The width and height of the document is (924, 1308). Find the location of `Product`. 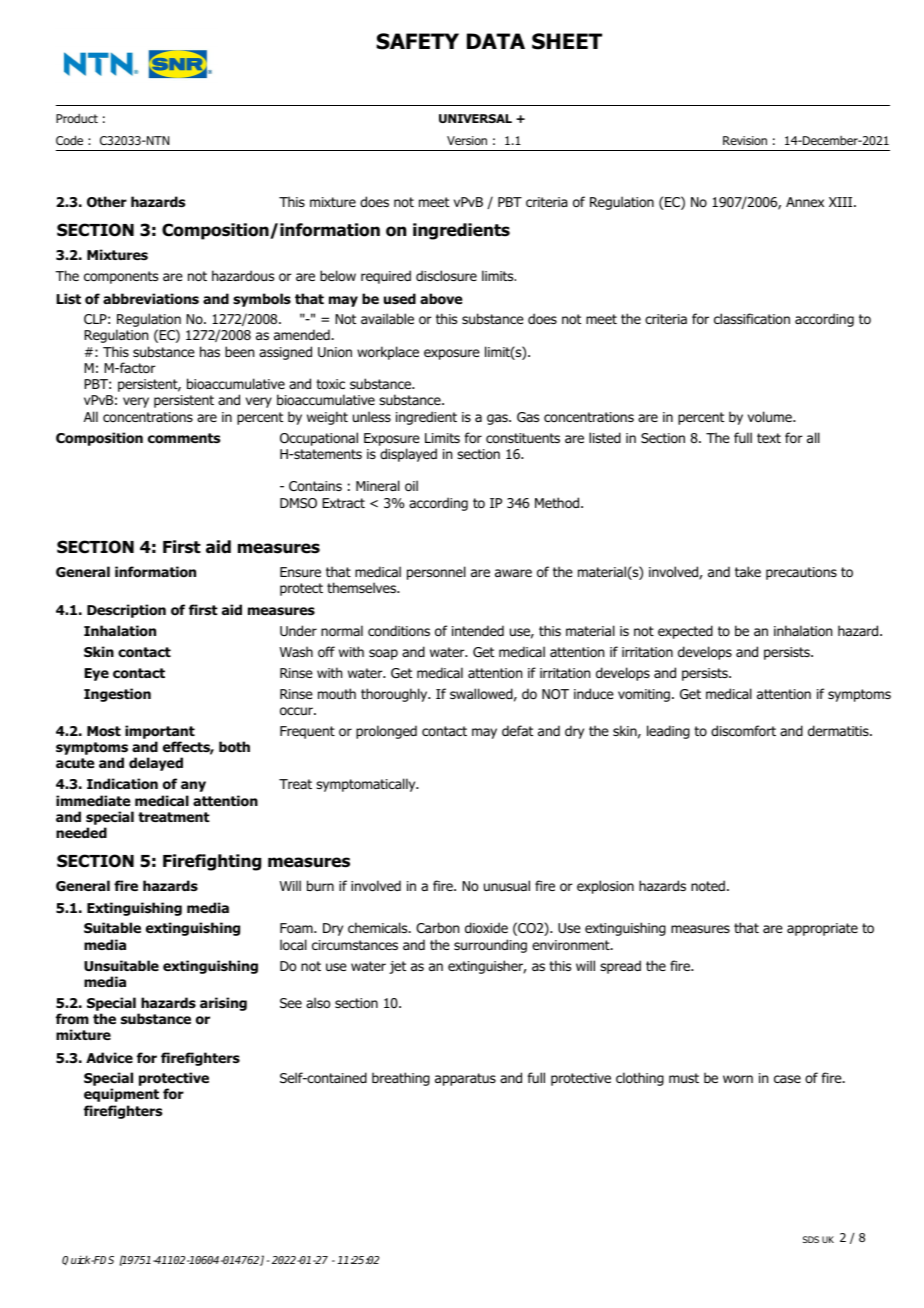

Product is located at coordinates (77, 118).
